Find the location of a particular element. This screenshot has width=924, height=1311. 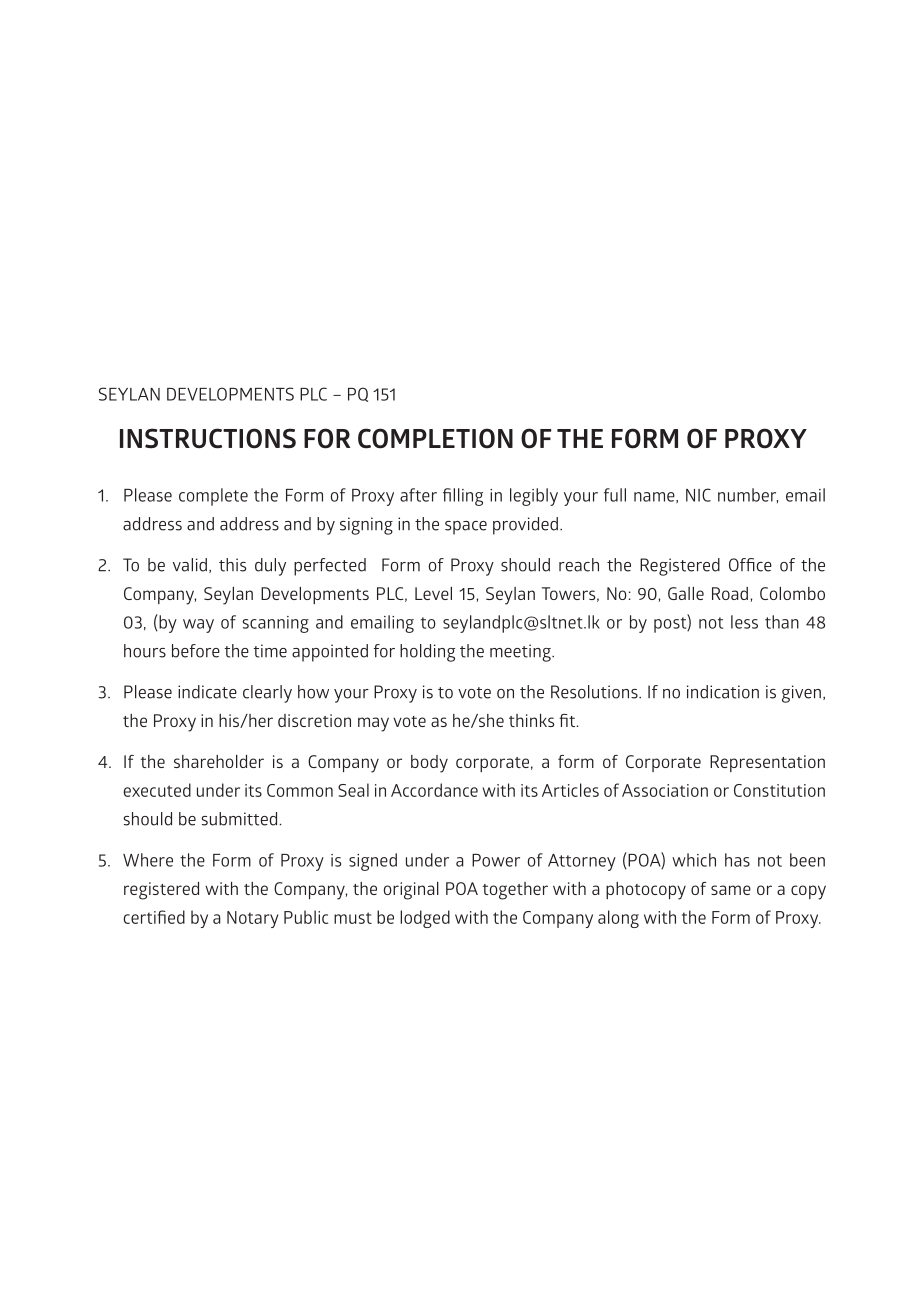

number is located at coordinates (748, 495).
